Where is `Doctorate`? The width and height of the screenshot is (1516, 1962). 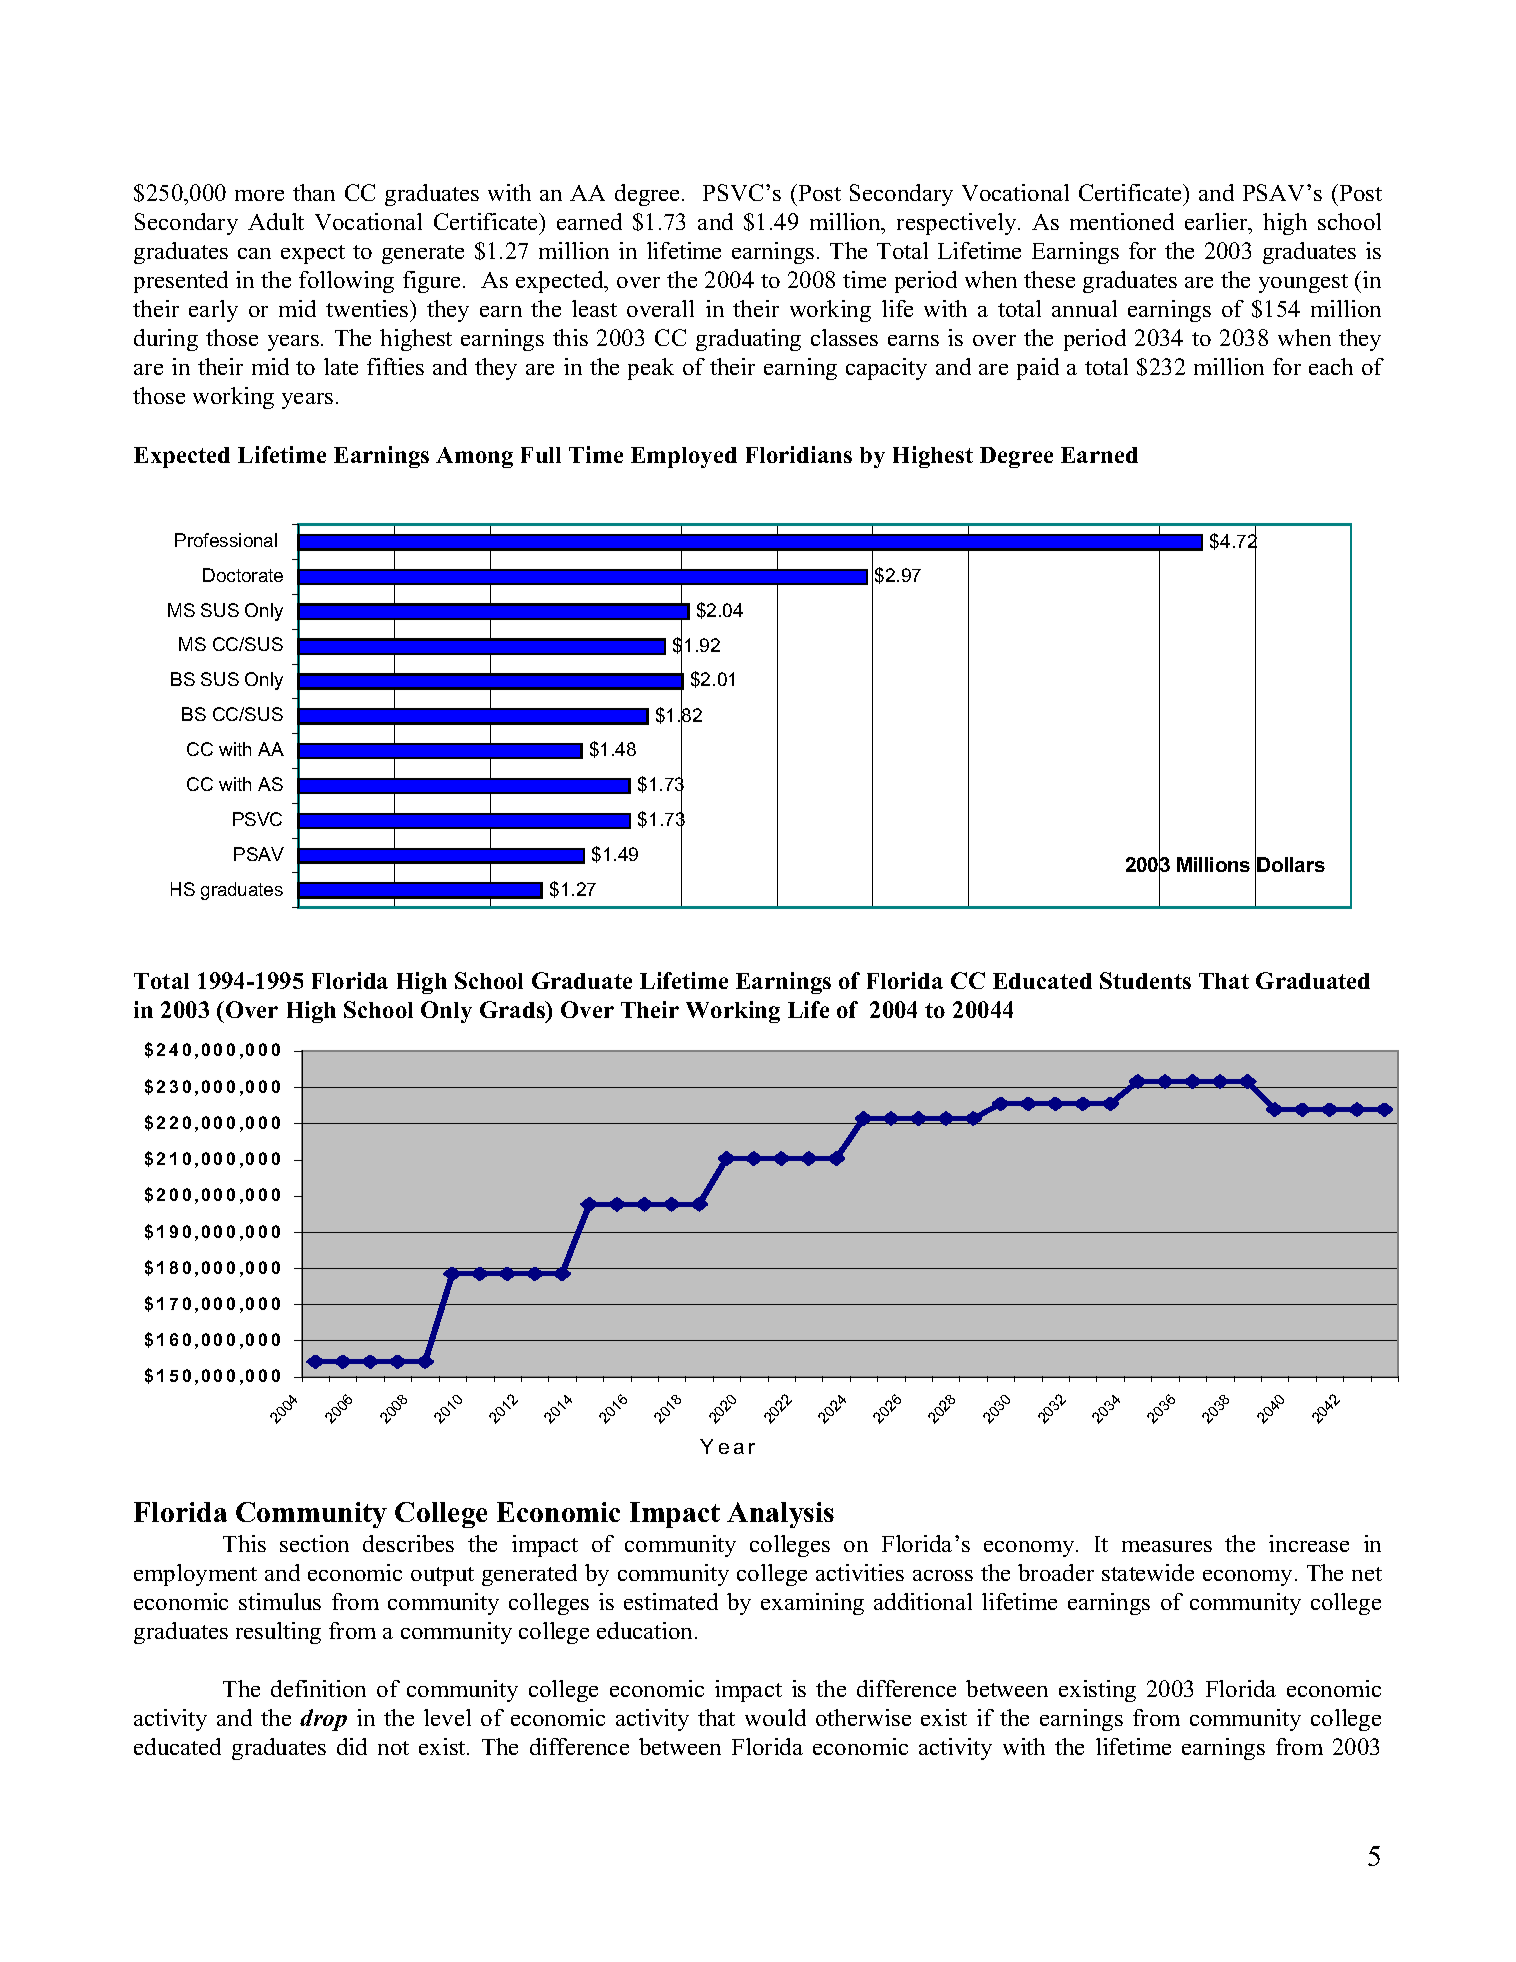
Doctorate is located at coordinates (243, 575).
